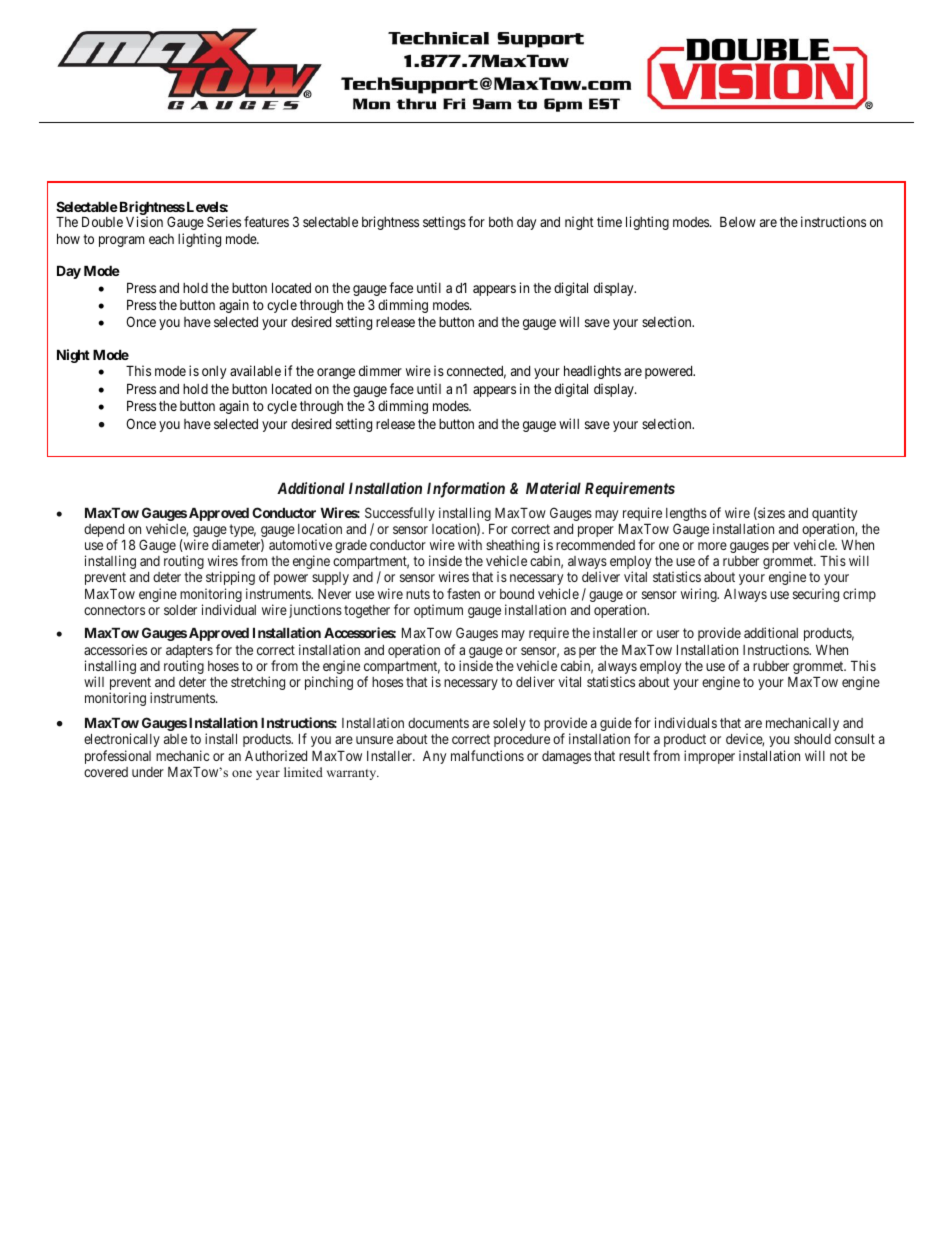  I want to click on both, so click(501, 222).
